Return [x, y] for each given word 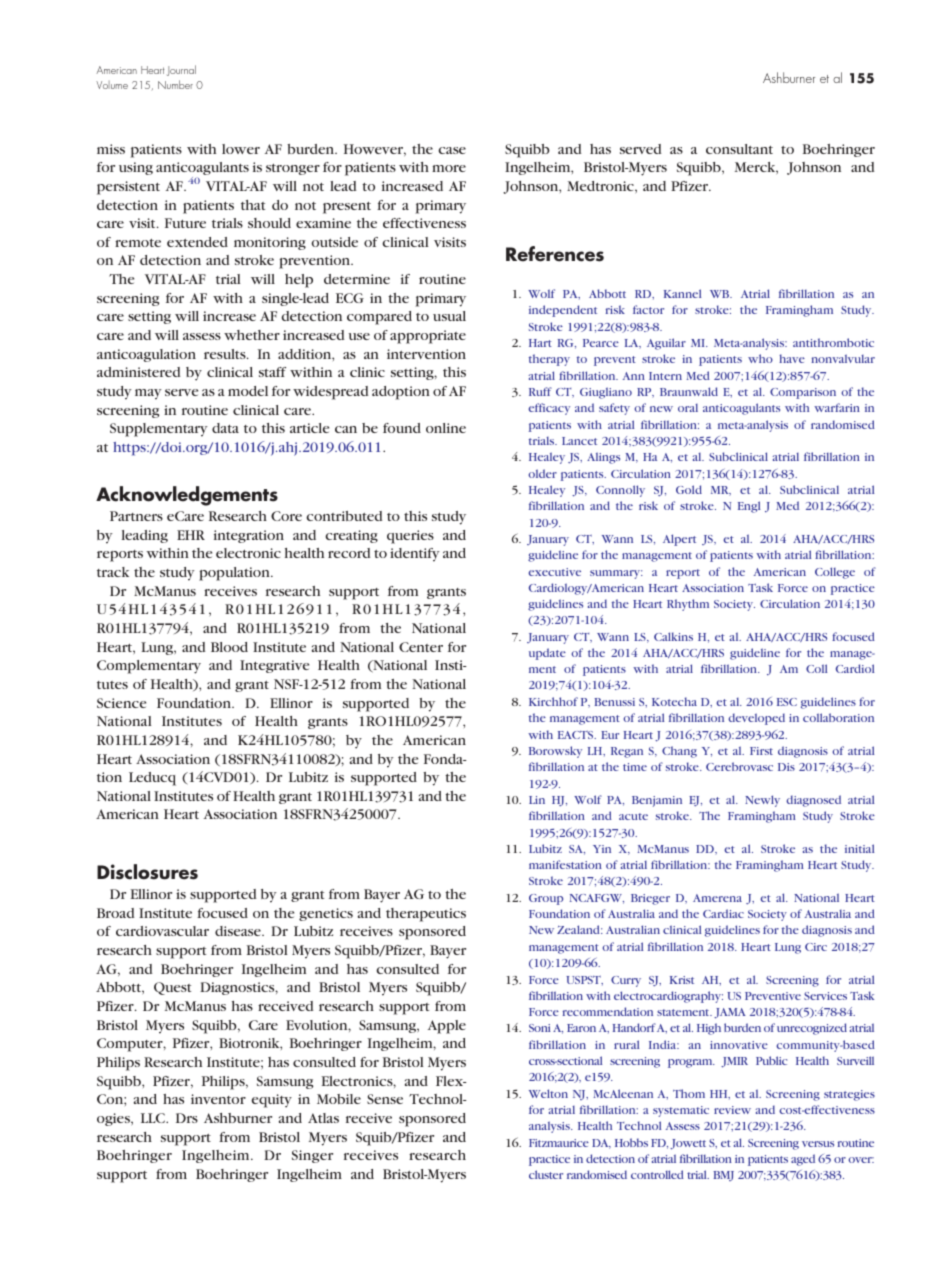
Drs [187, 1118]
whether [252, 335]
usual [449, 316]
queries [410, 537]
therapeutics [426, 915]
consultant [739, 149]
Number [175, 84]
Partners [136, 516]
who [760, 358]
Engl [749, 507]
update [547, 654]
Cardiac [723, 913]
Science [121, 703]
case [452, 150]
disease [239, 931]
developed [756, 719]
